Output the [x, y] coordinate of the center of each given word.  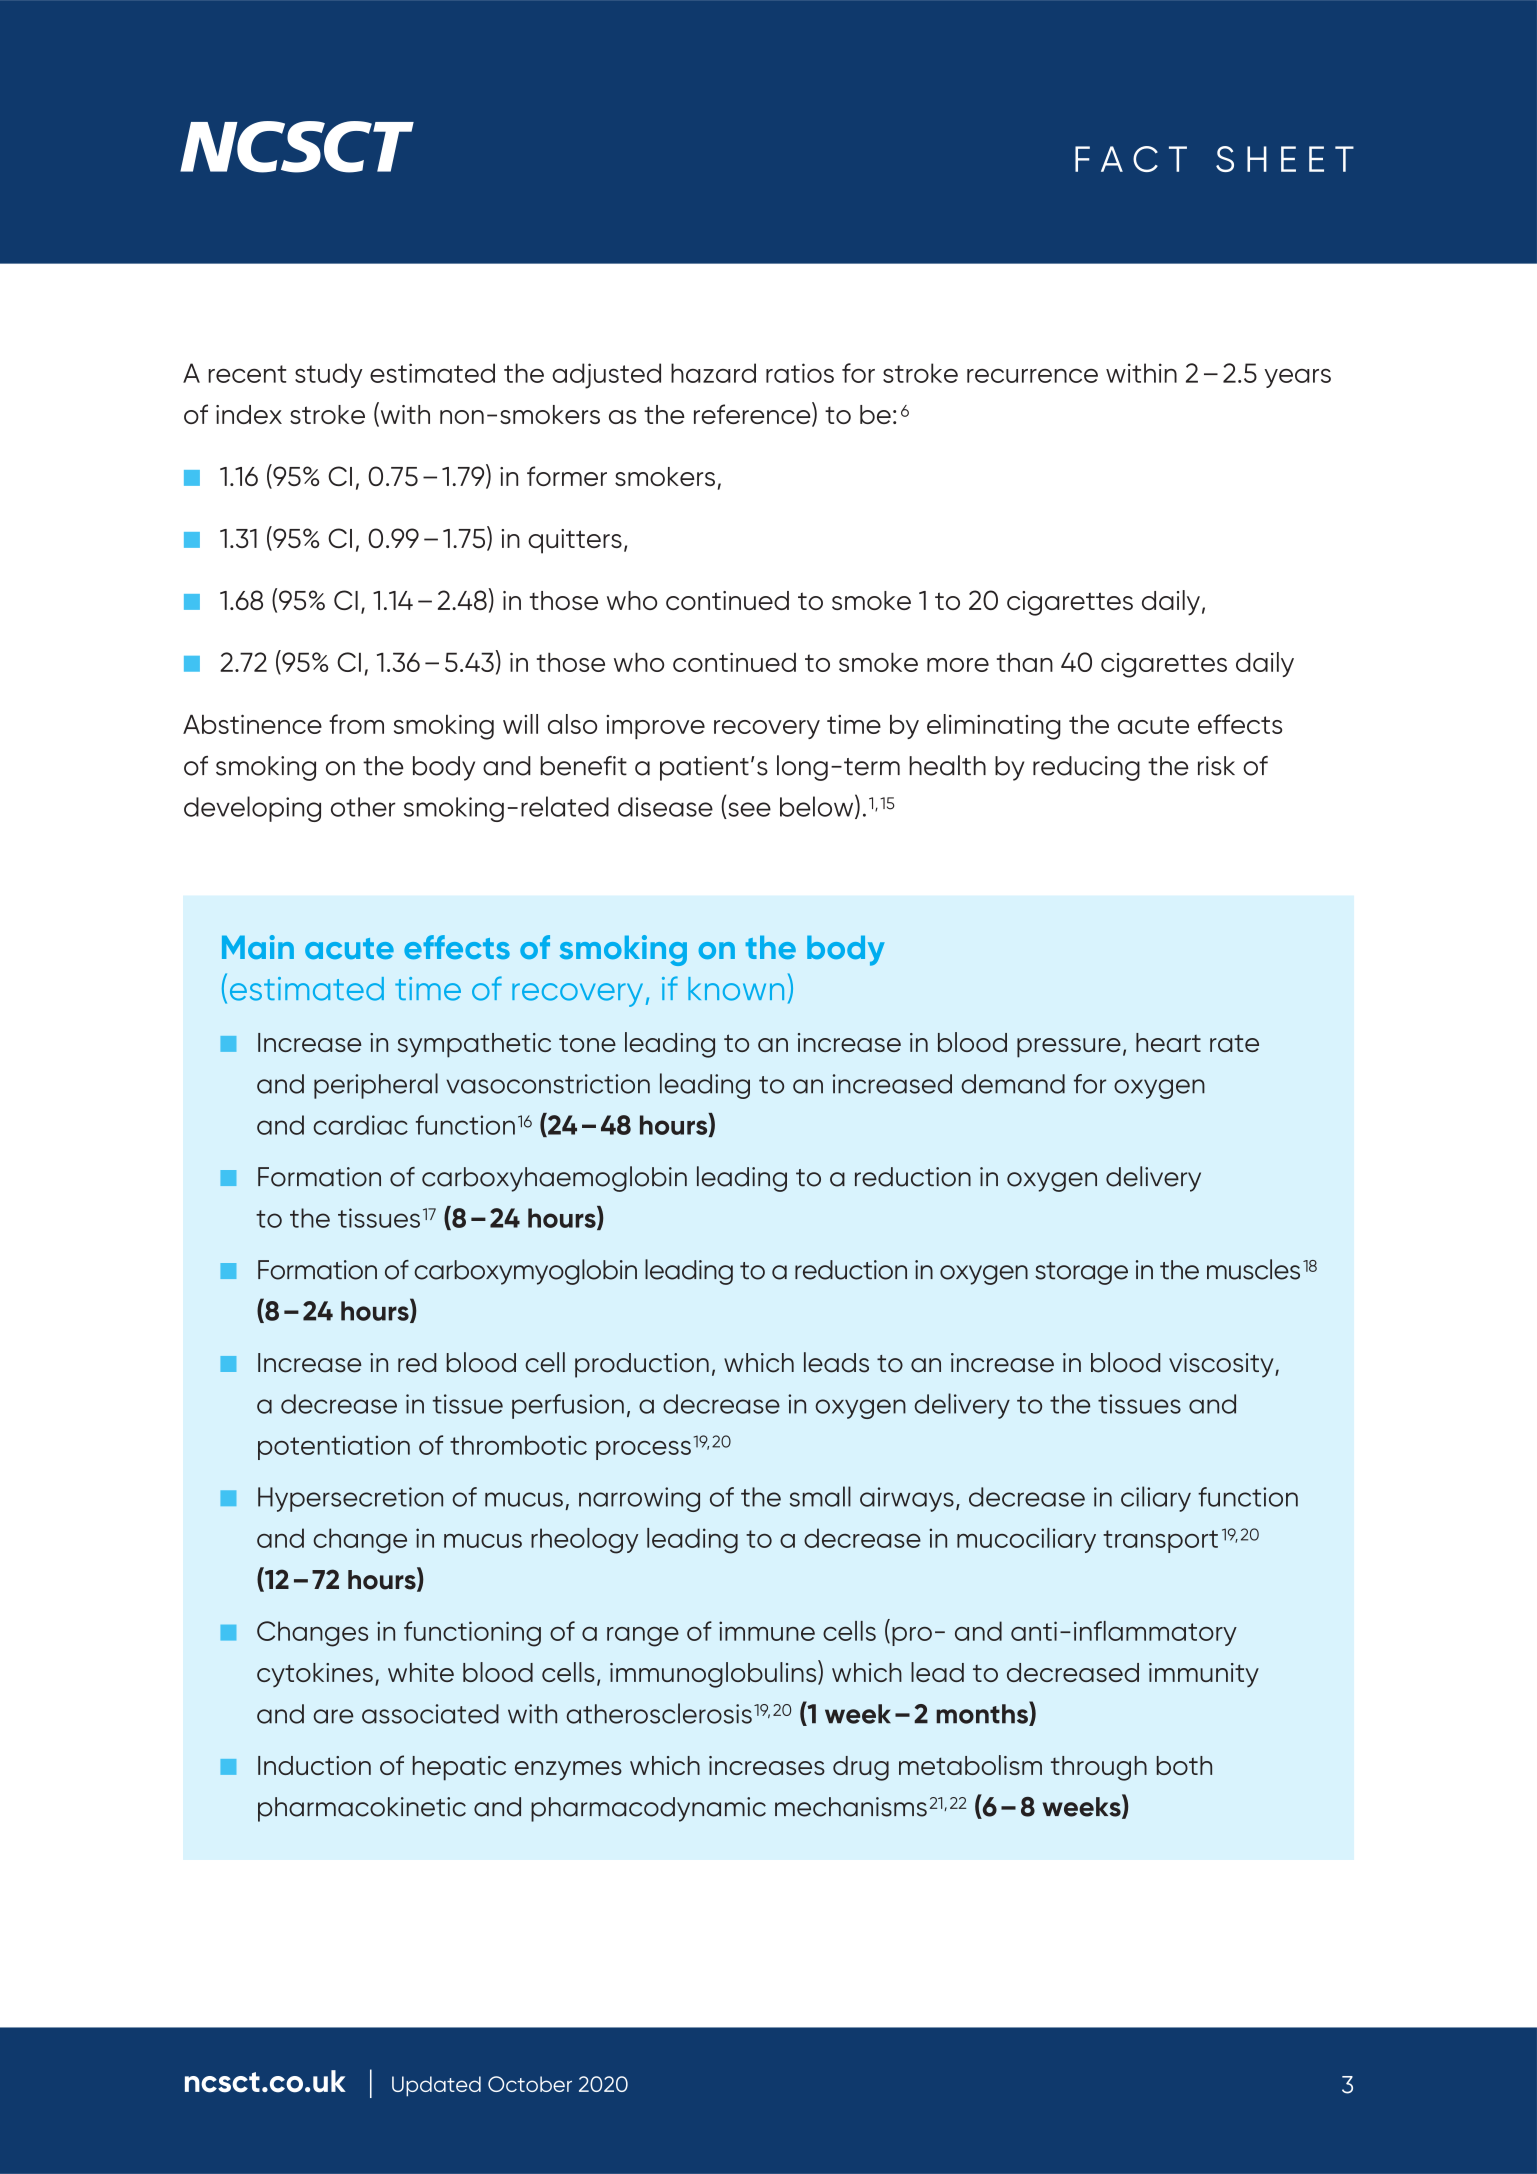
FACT [1131, 159]
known [736, 989]
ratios [800, 373]
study [329, 375]
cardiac [360, 1125]
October [530, 2084]
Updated [436, 2086]
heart [1168, 1042]
